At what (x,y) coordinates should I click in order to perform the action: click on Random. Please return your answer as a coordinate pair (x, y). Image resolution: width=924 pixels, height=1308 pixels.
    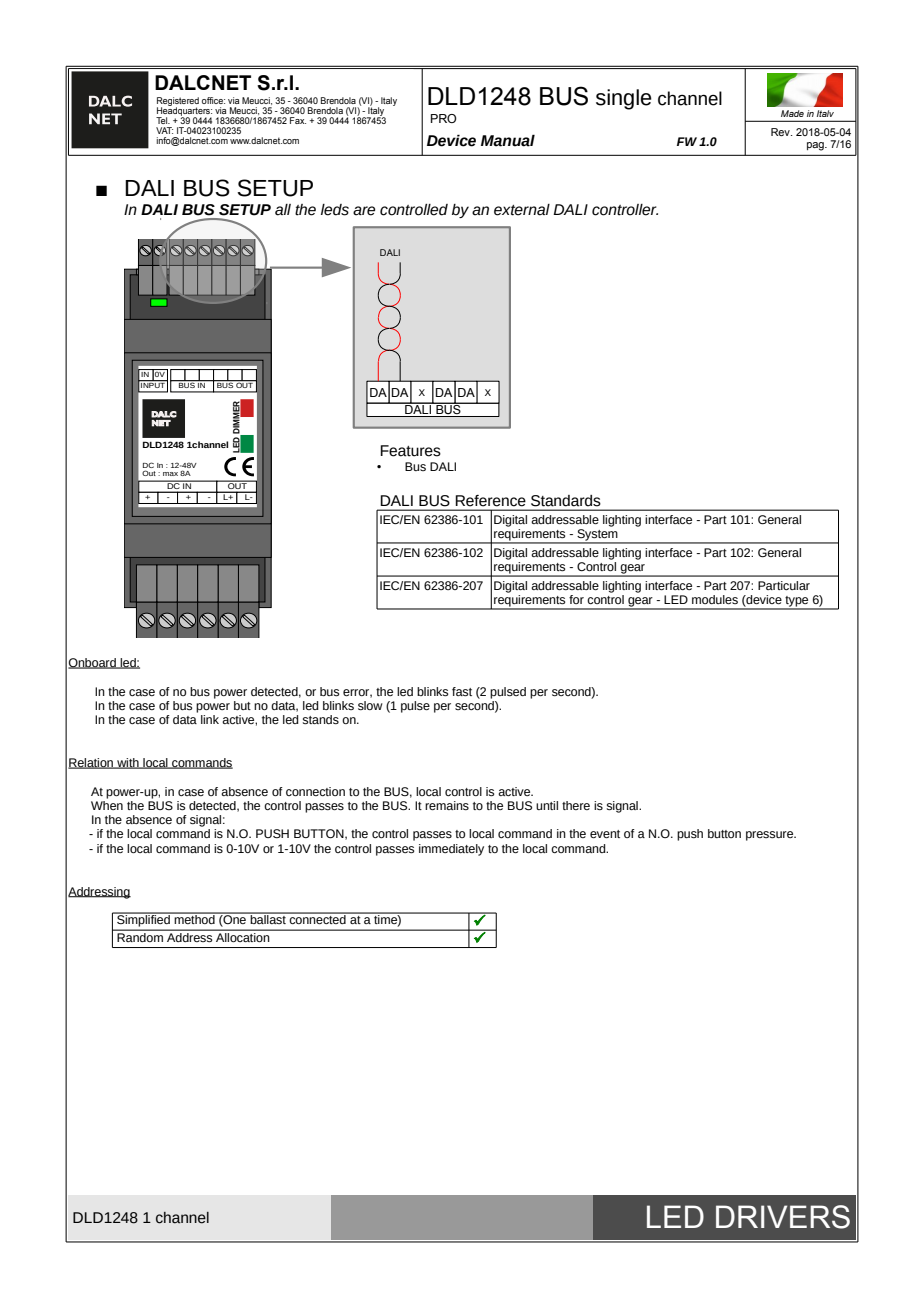
    Looking at the image, I should click on (140, 936).
